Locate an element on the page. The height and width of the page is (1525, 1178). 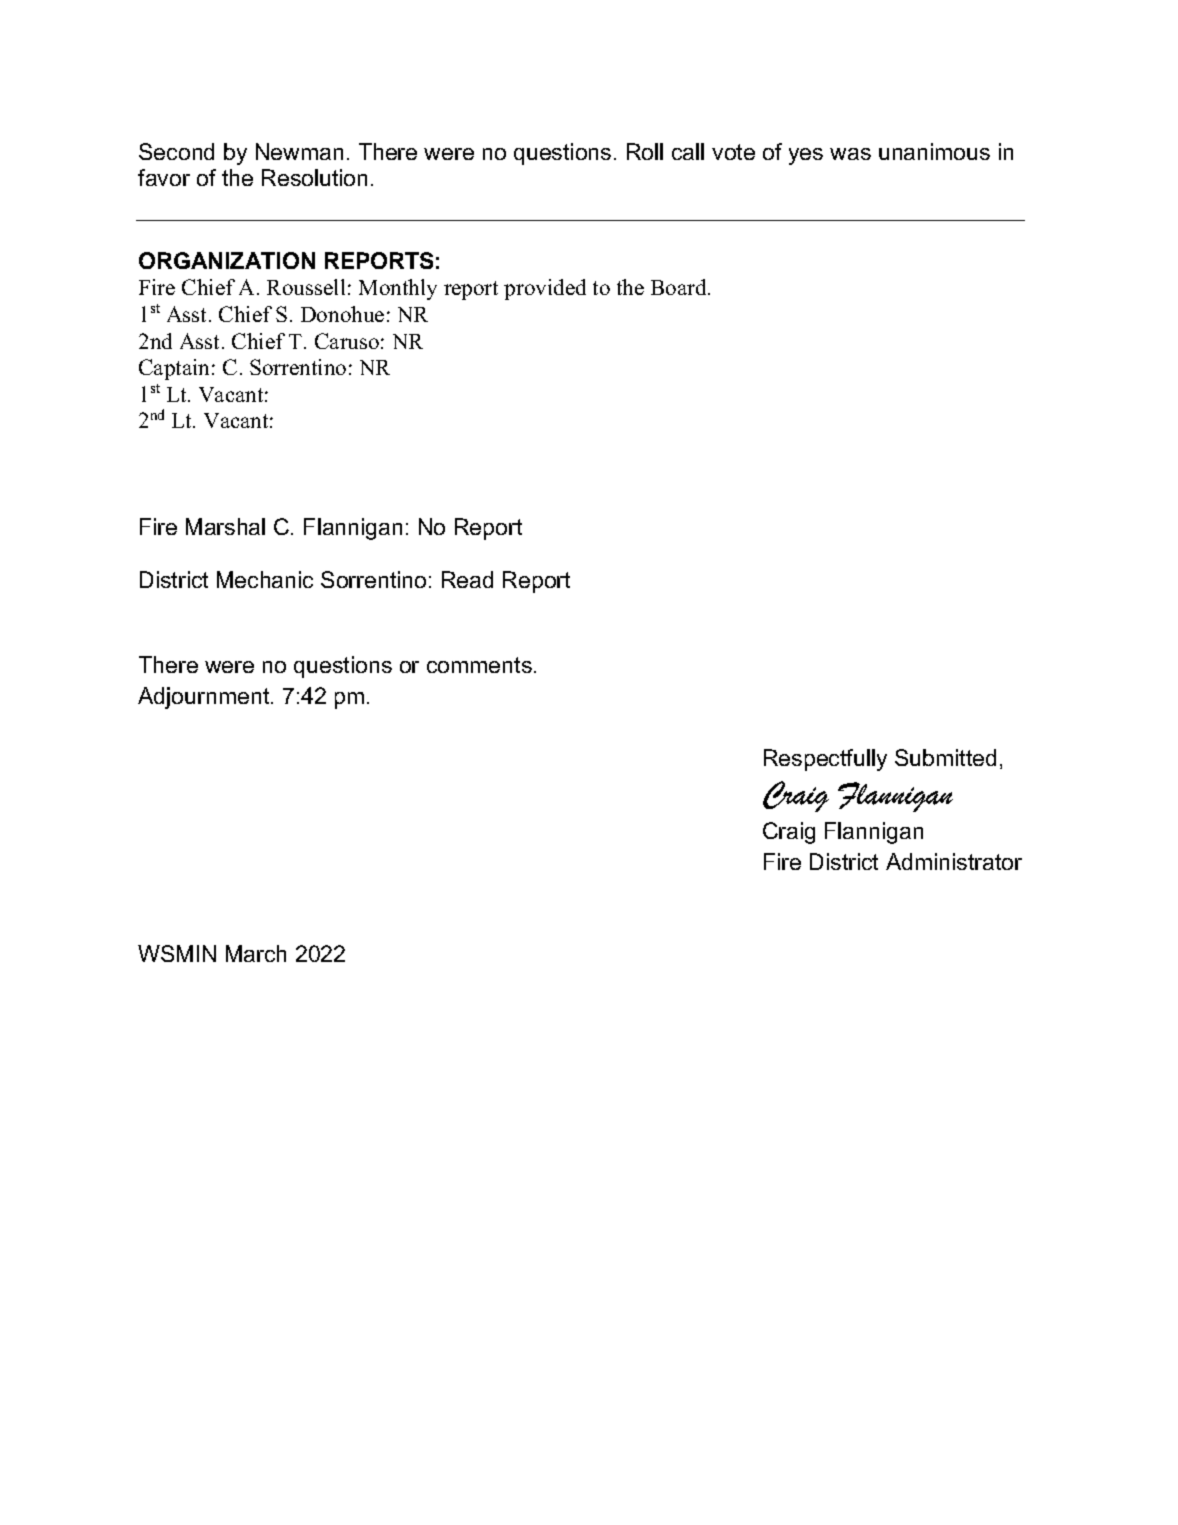
Administrator is located at coordinates (954, 861).
